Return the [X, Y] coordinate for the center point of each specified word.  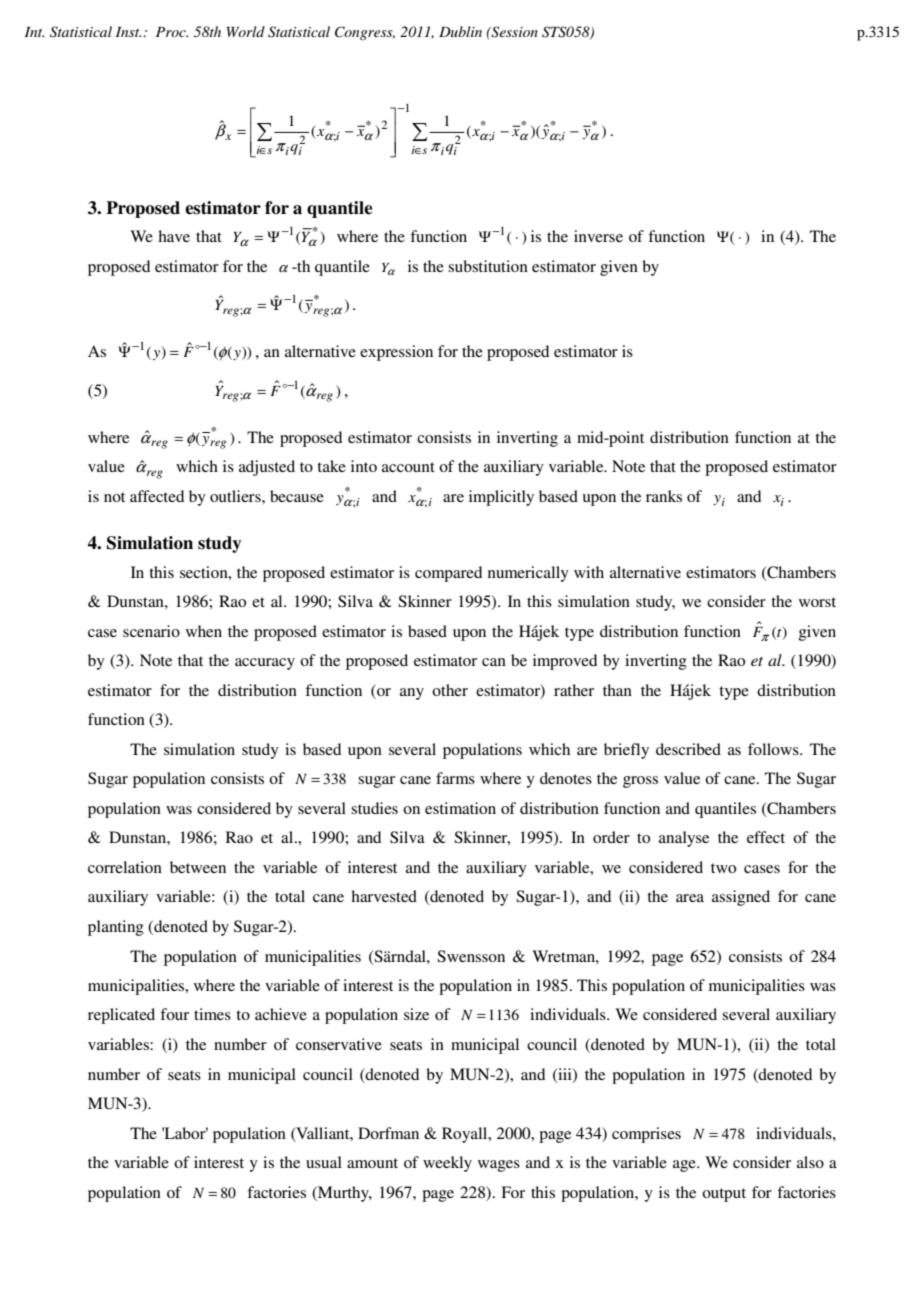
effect [766, 837]
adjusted [267, 468]
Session [513, 32]
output [724, 1195]
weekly [447, 1164]
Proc [172, 32]
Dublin [460, 31]
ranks [664, 496]
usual [324, 1162]
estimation [460, 808]
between [198, 867]
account [408, 467]
